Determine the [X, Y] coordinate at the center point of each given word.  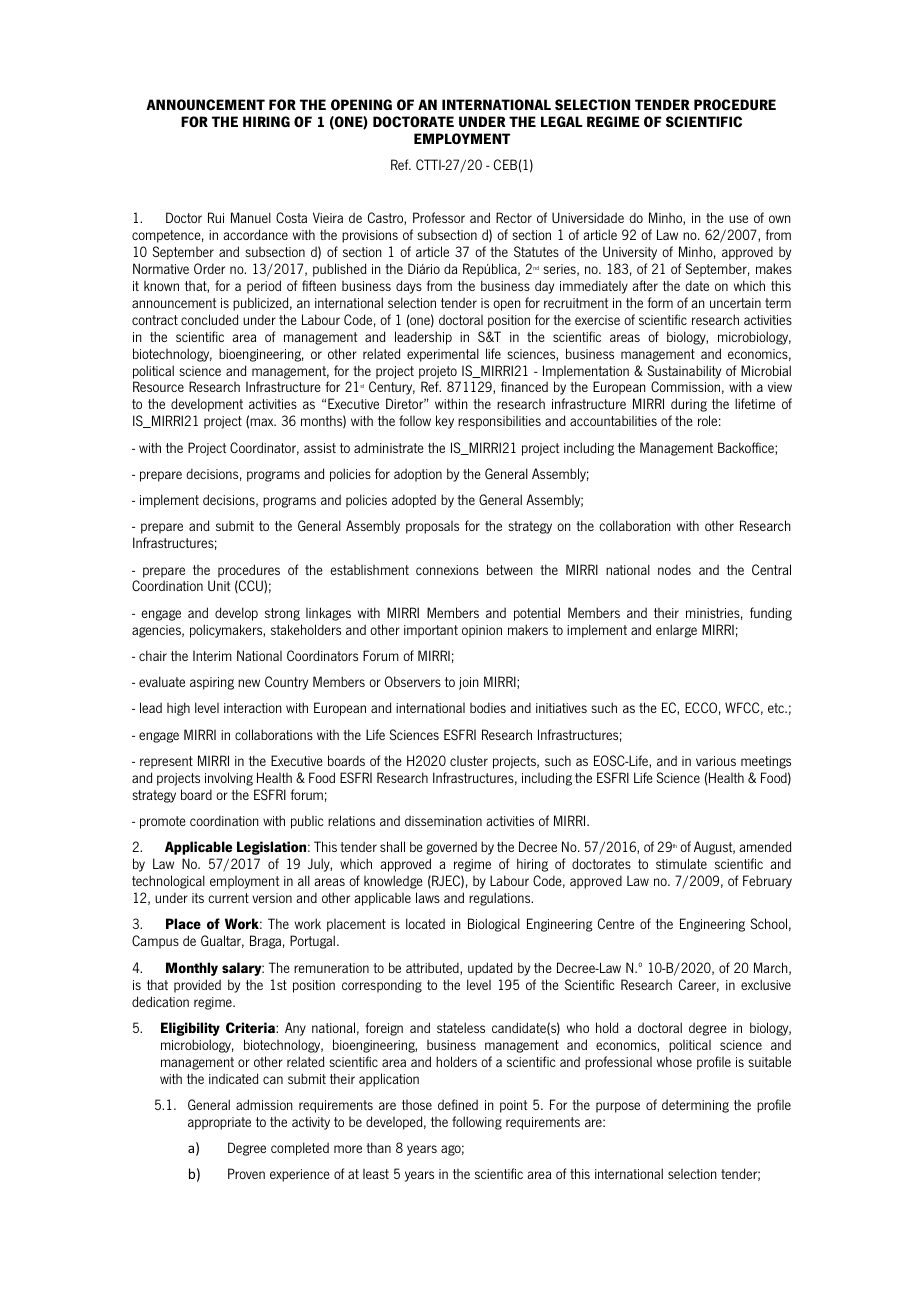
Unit [219, 585]
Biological [494, 925]
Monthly [192, 969]
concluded [209, 319]
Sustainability [684, 372]
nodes [674, 569]
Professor [439, 217]
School [768, 923]
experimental [443, 355]
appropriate [219, 1123]
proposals [432, 527]
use [738, 219]
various [716, 761]
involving [229, 779]
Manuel [251, 217]
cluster [469, 761]
